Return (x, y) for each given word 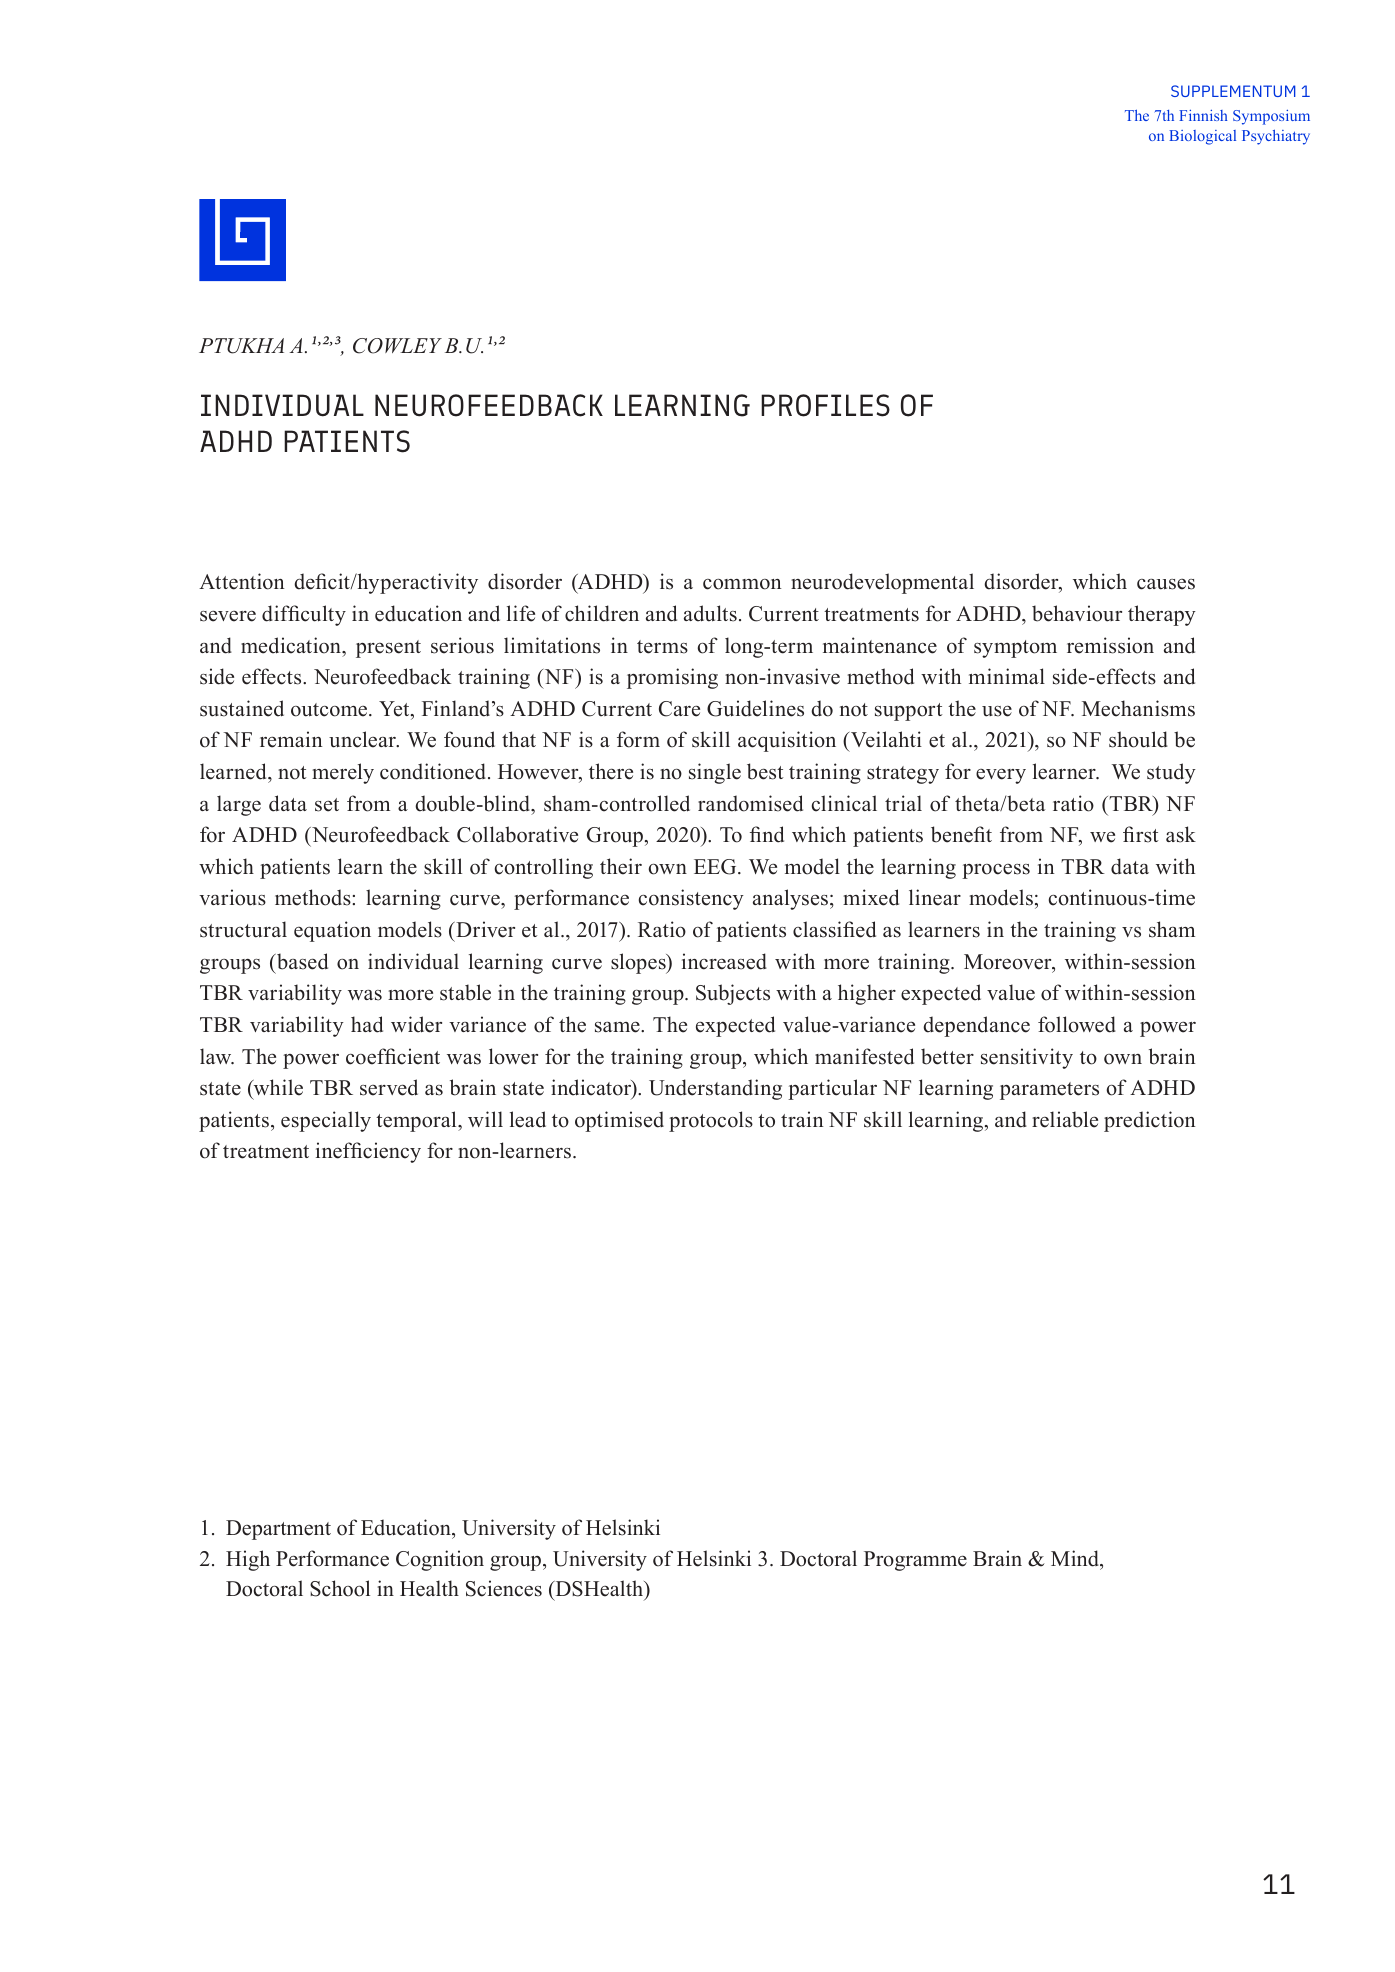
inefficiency (368, 1152)
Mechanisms (1138, 708)
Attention (241, 581)
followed (1077, 1024)
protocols (711, 1121)
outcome (330, 710)
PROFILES (825, 405)
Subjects (733, 994)
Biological (1202, 137)
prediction (1149, 1121)
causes (1166, 584)
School (340, 1588)
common (742, 584)
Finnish (1203, 115)
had (367, 1024)
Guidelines (755, 708)
